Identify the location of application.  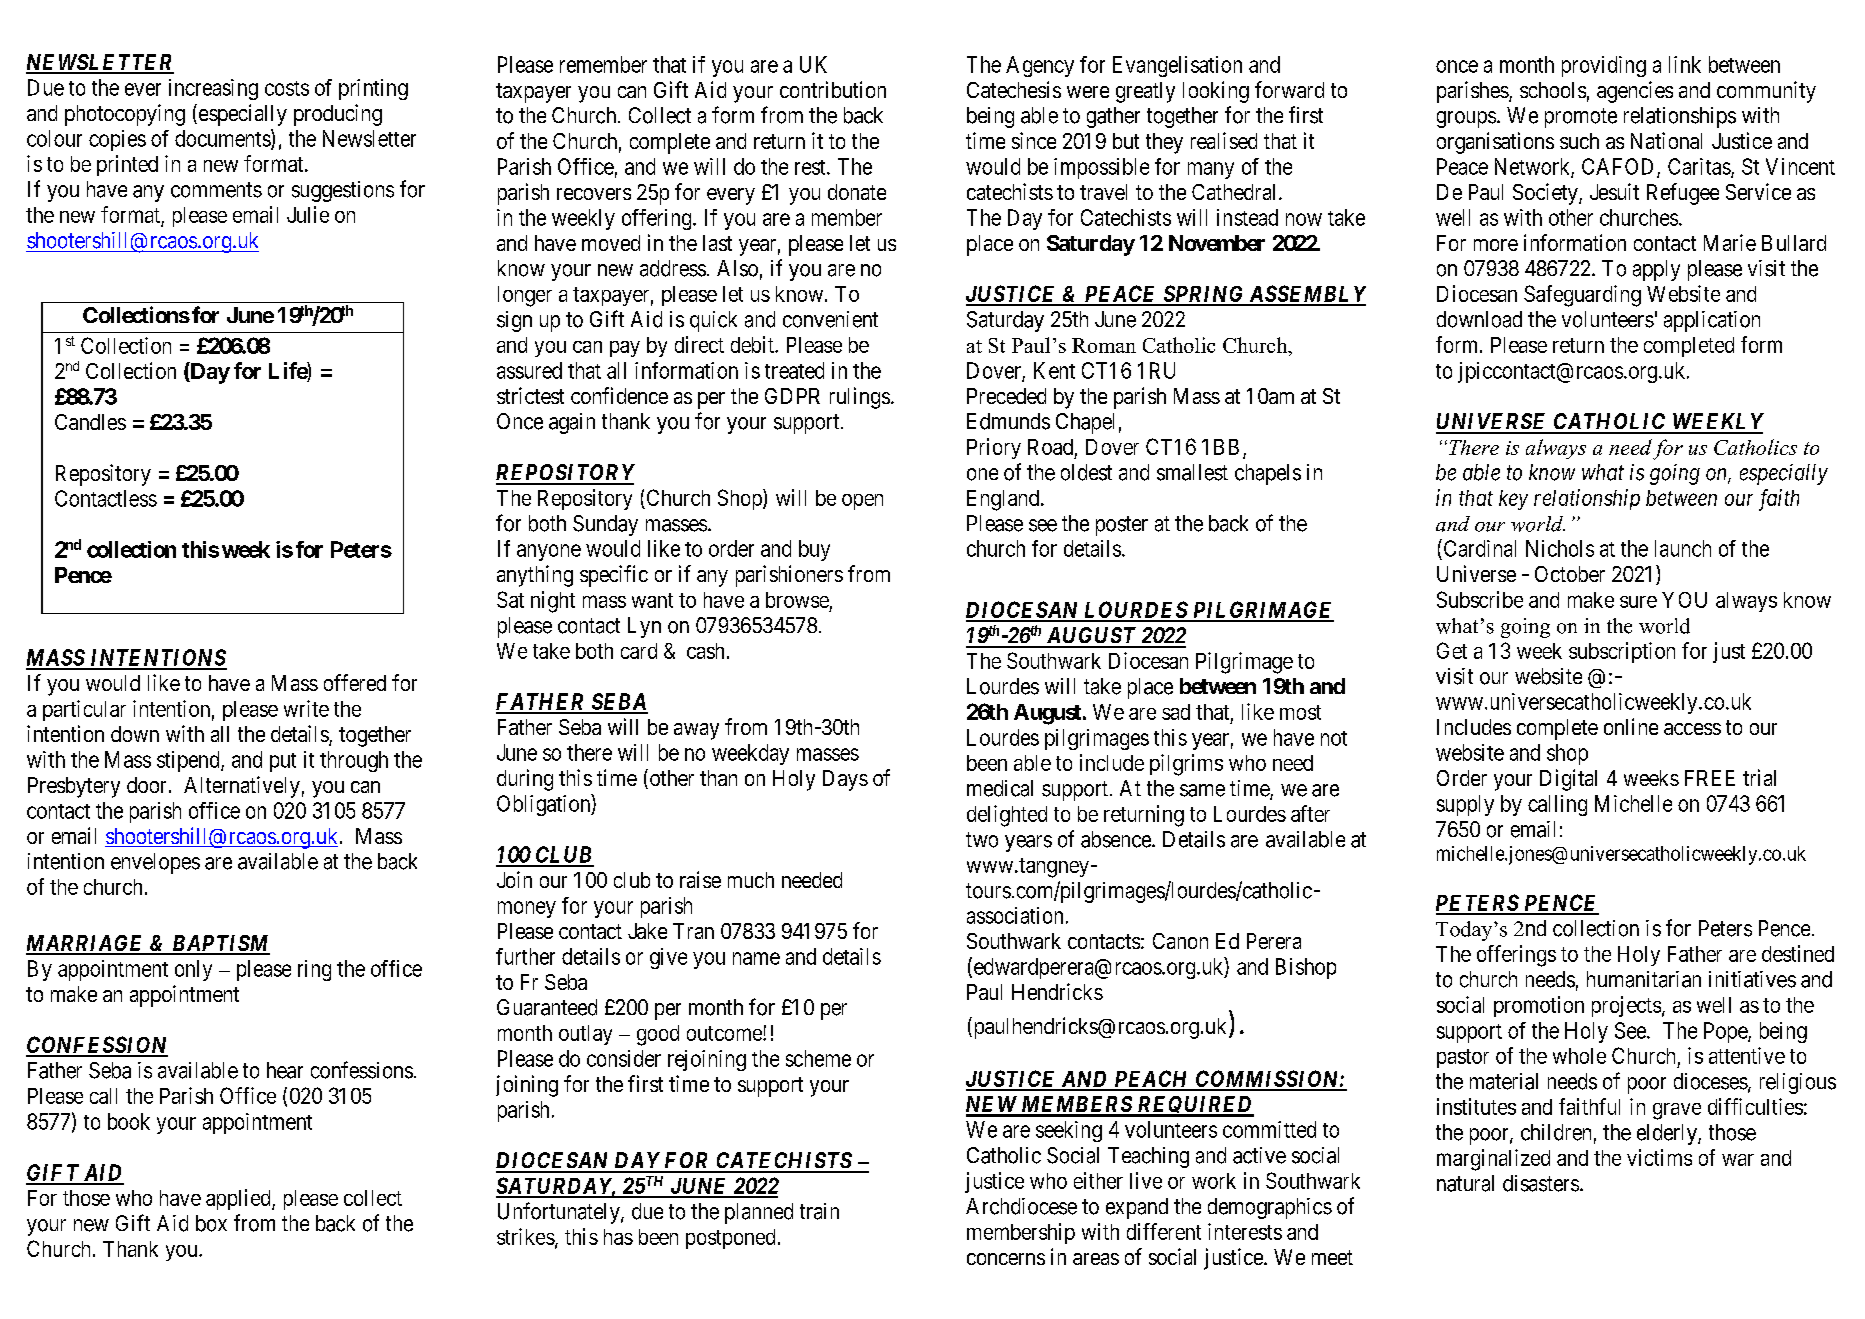
(1712, 321).
